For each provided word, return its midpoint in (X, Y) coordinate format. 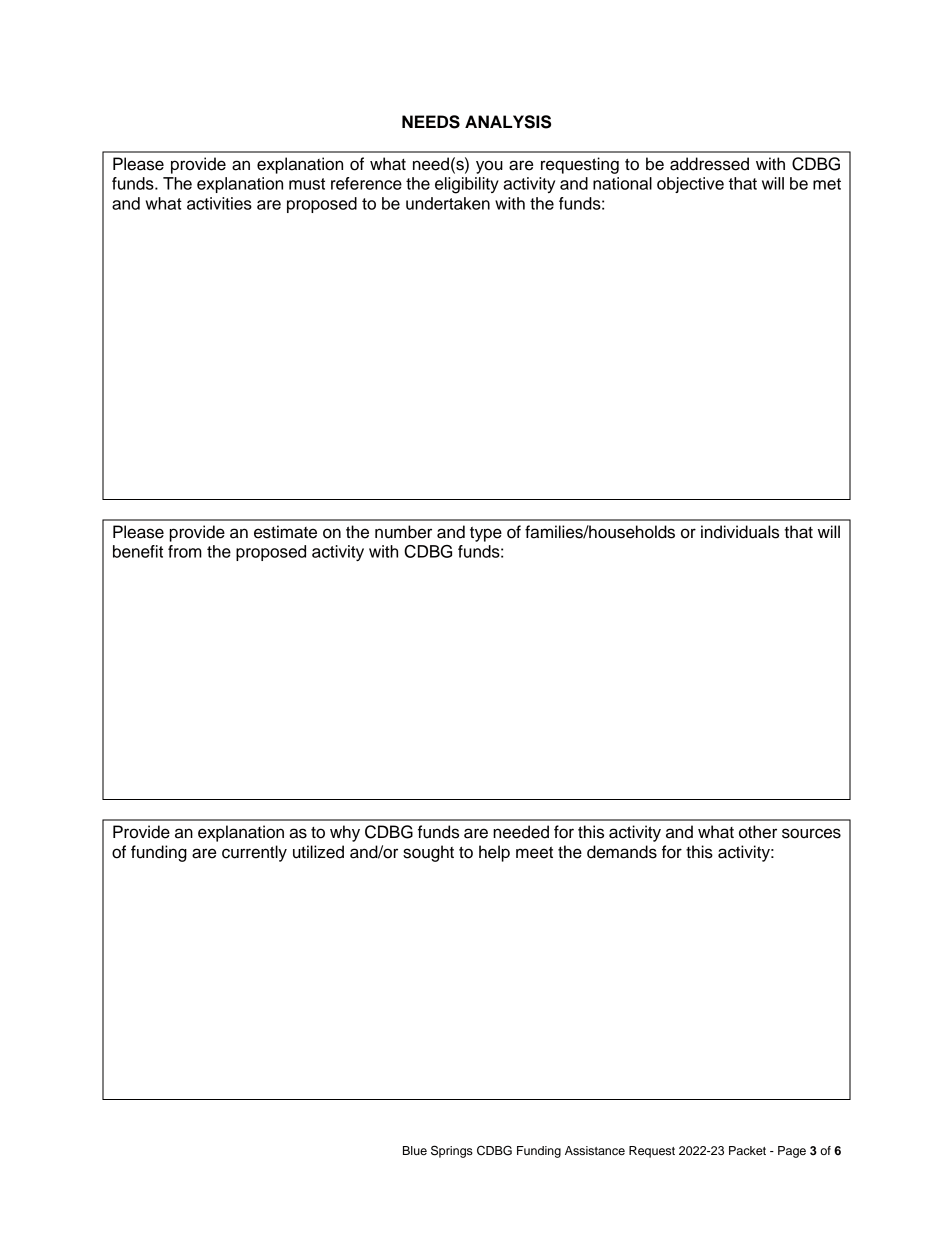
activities (219, 203)
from (185, 551)
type (486, 534)
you (489, 167)
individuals (740, 532)
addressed (709, 164)
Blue (415, 1150)
